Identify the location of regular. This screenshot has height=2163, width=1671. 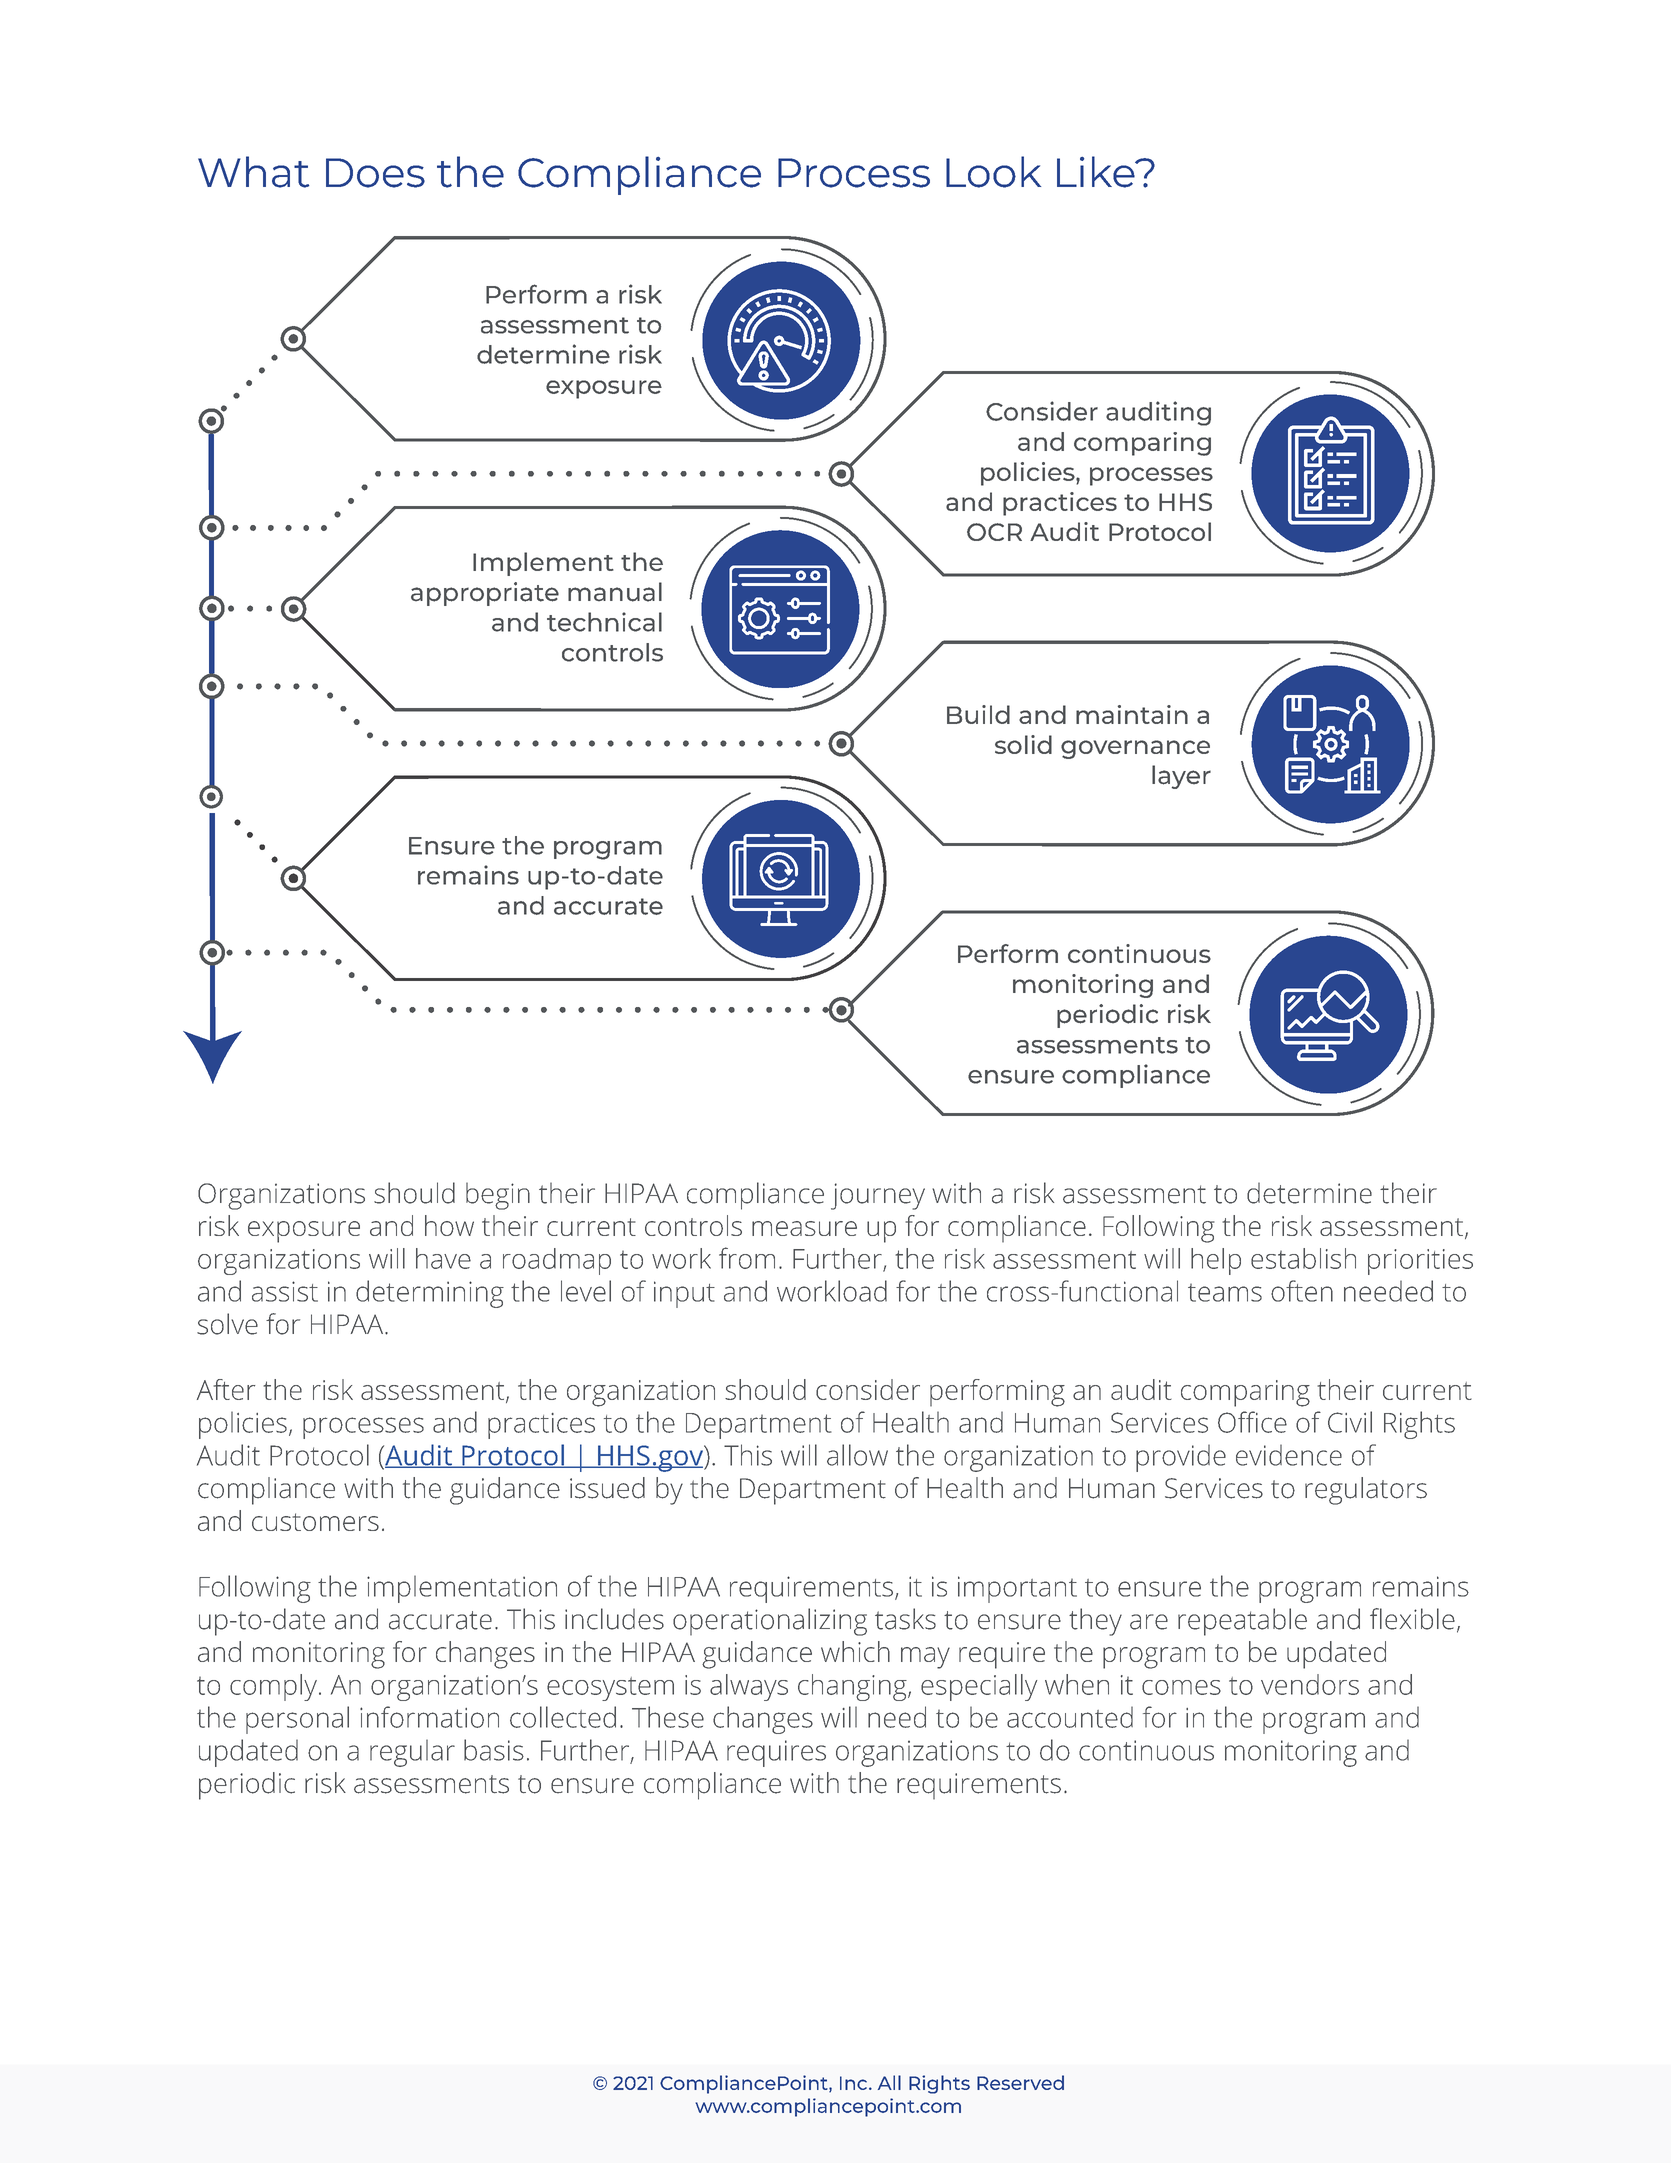
(412, 1753).
